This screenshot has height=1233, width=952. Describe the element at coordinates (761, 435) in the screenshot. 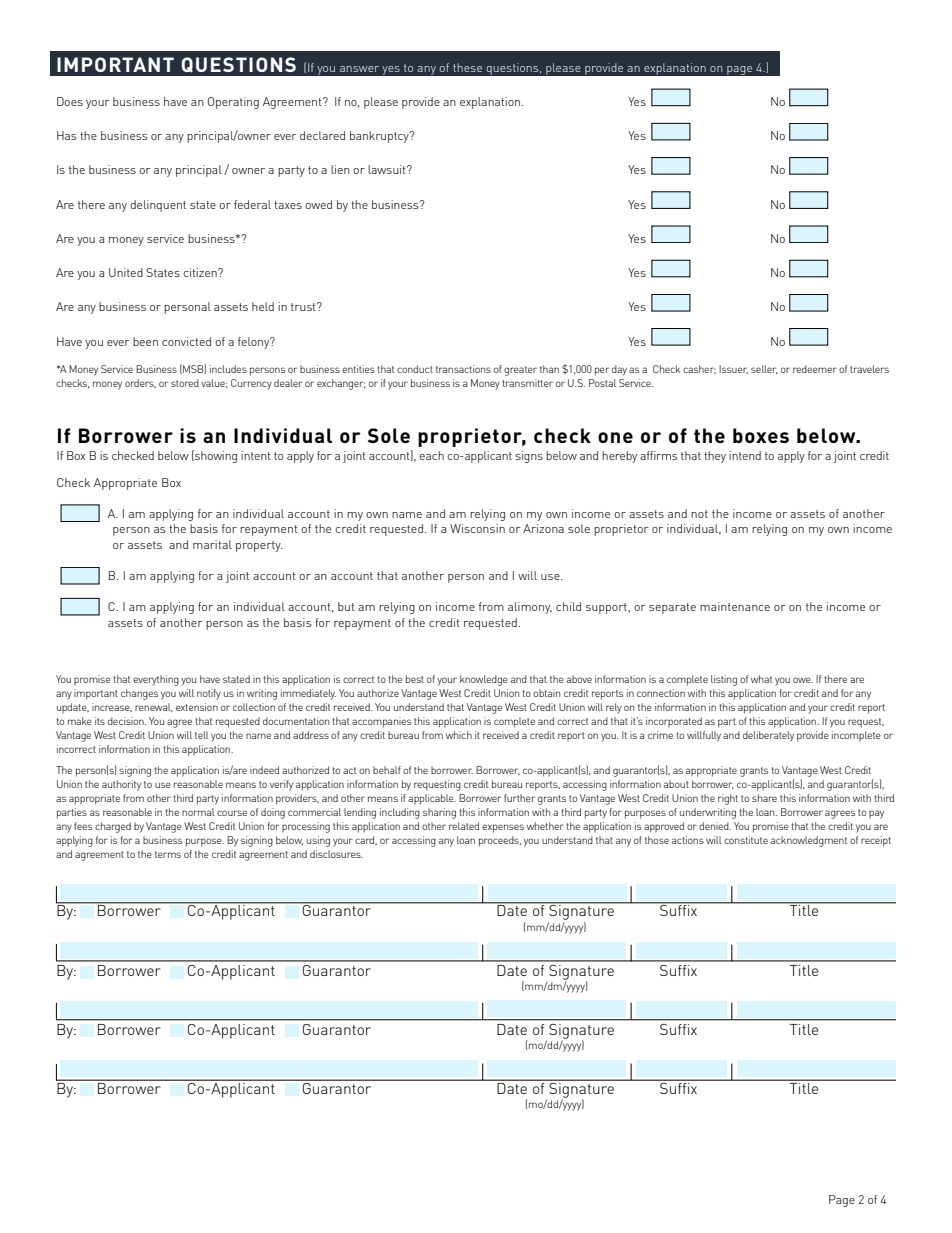

I see `boxes` at that location.
